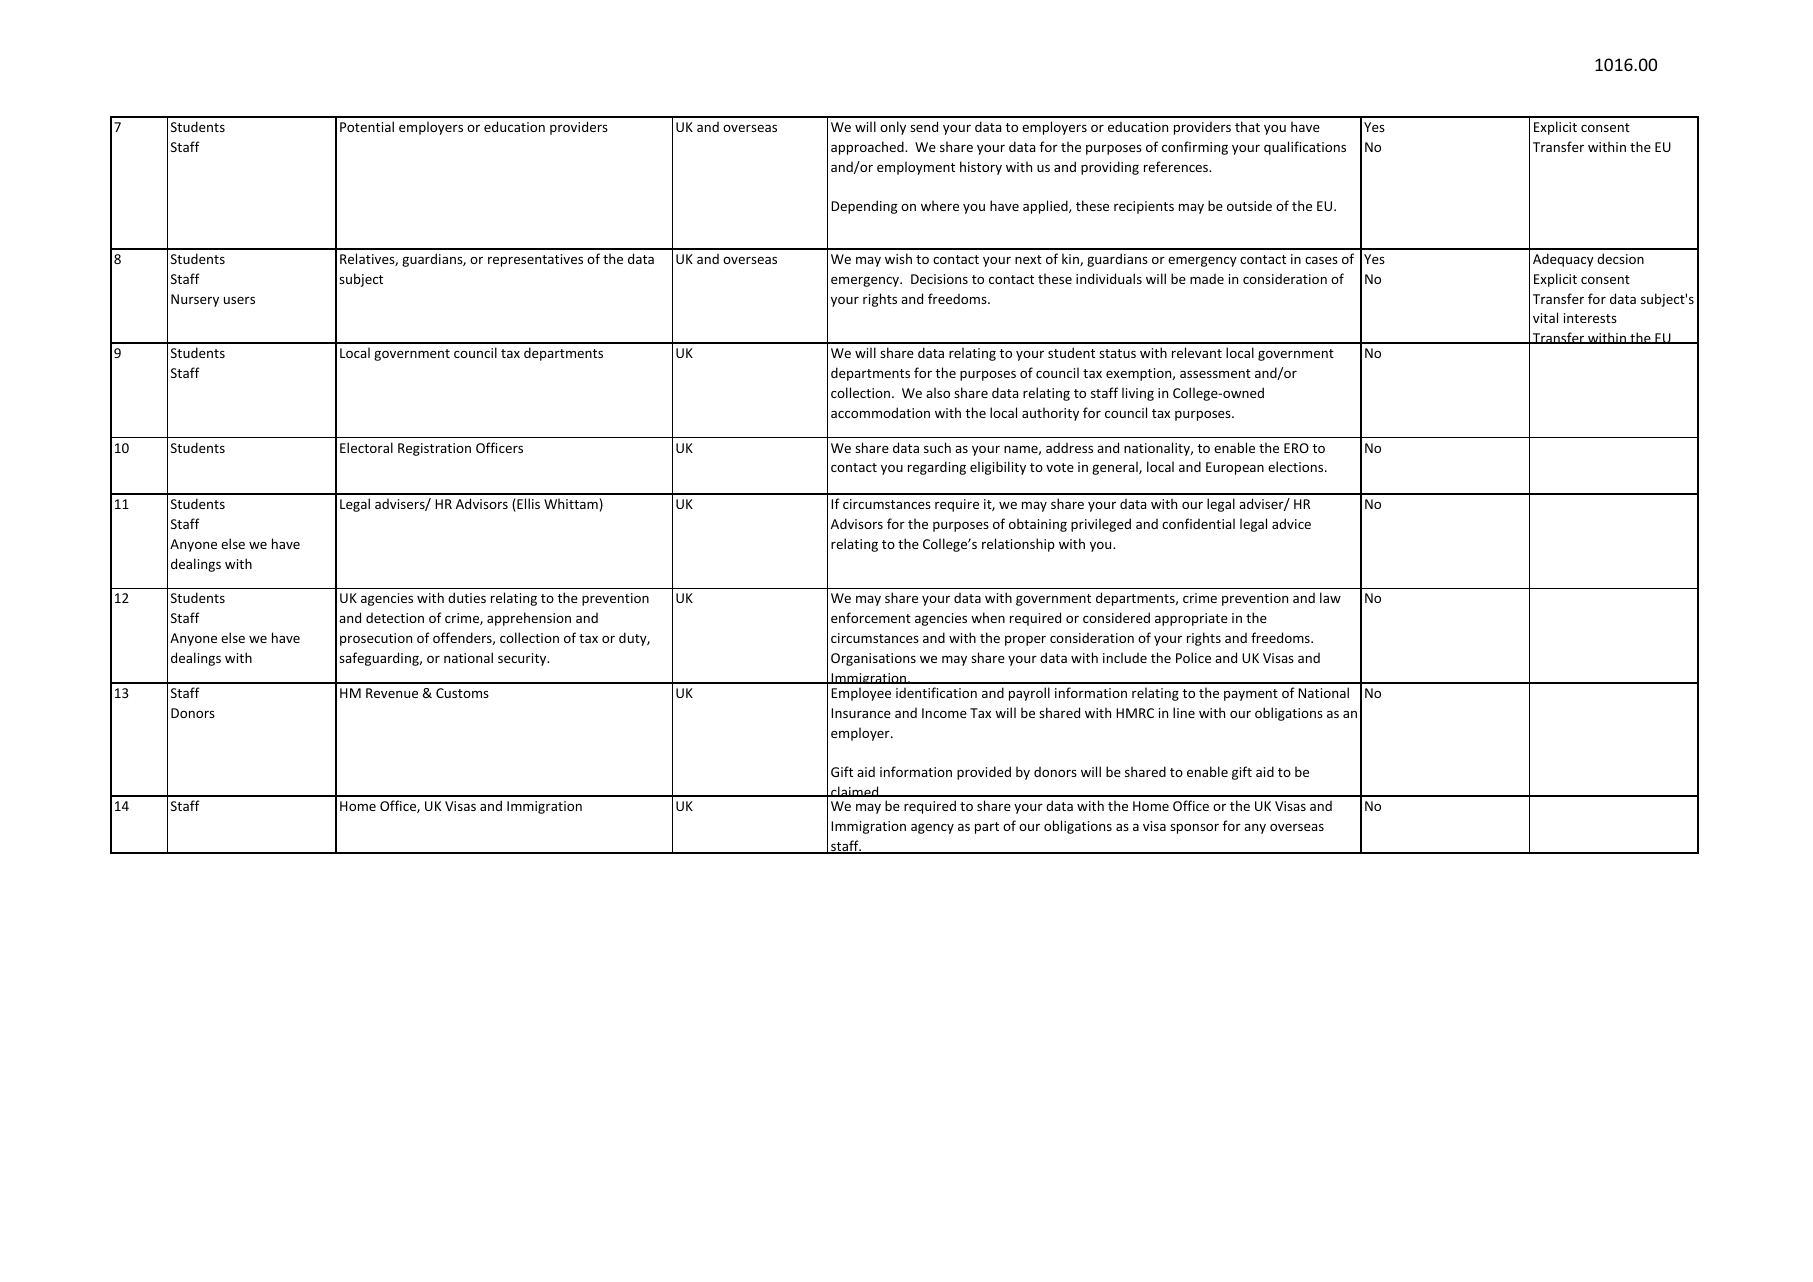  What do you see at coordinates (366, 447) in the screenshot?
I see `Electoral` at bounding box center [366, 447].
